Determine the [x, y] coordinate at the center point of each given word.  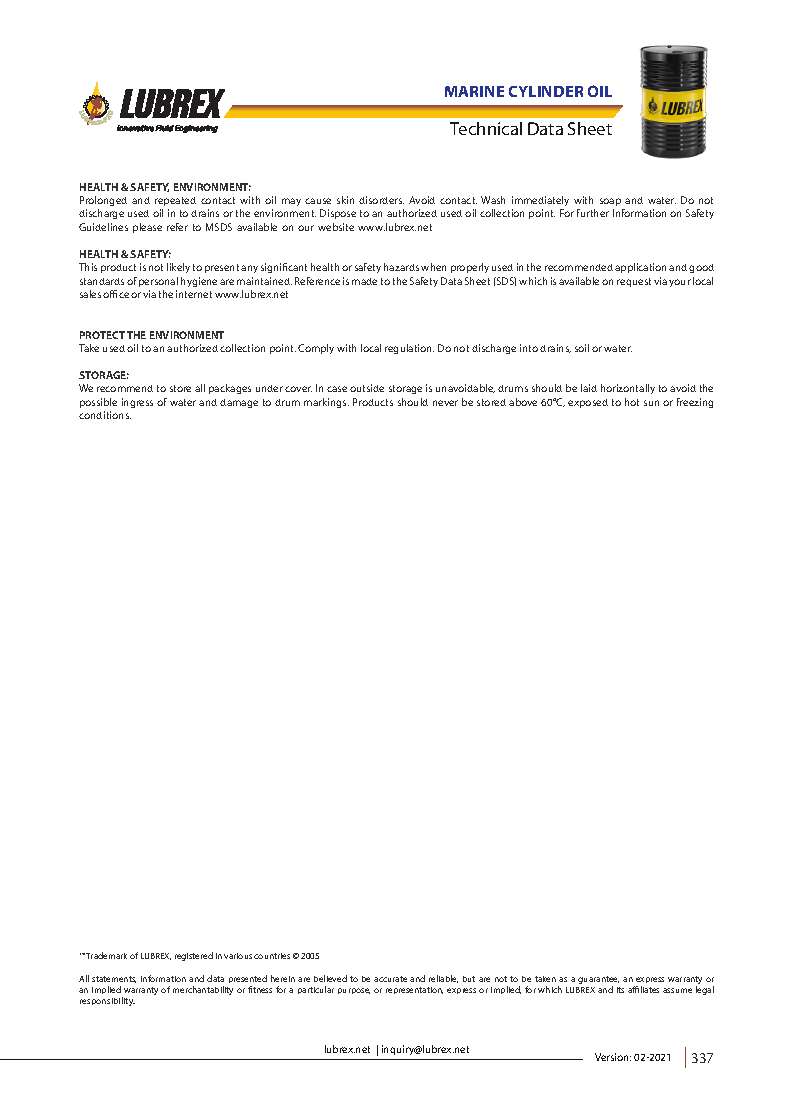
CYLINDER [546, 91]
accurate [390, 979]
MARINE [474, 91]
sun [651, 403]
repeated [175, 201]
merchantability [203, 990]
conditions [105, 415]
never [445, 403]
